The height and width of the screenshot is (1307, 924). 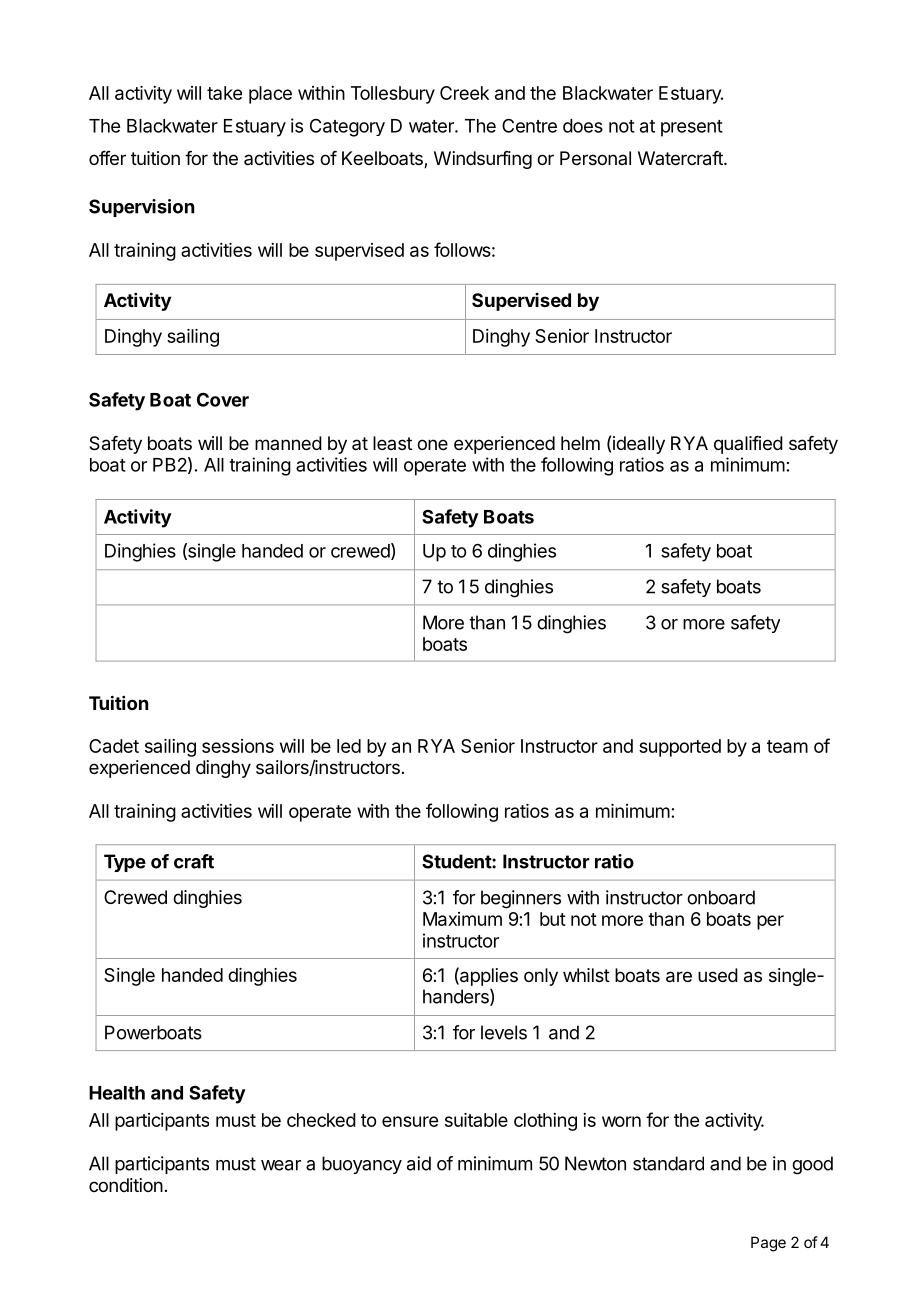 I want to click on used, so click(x=718, y=975).
